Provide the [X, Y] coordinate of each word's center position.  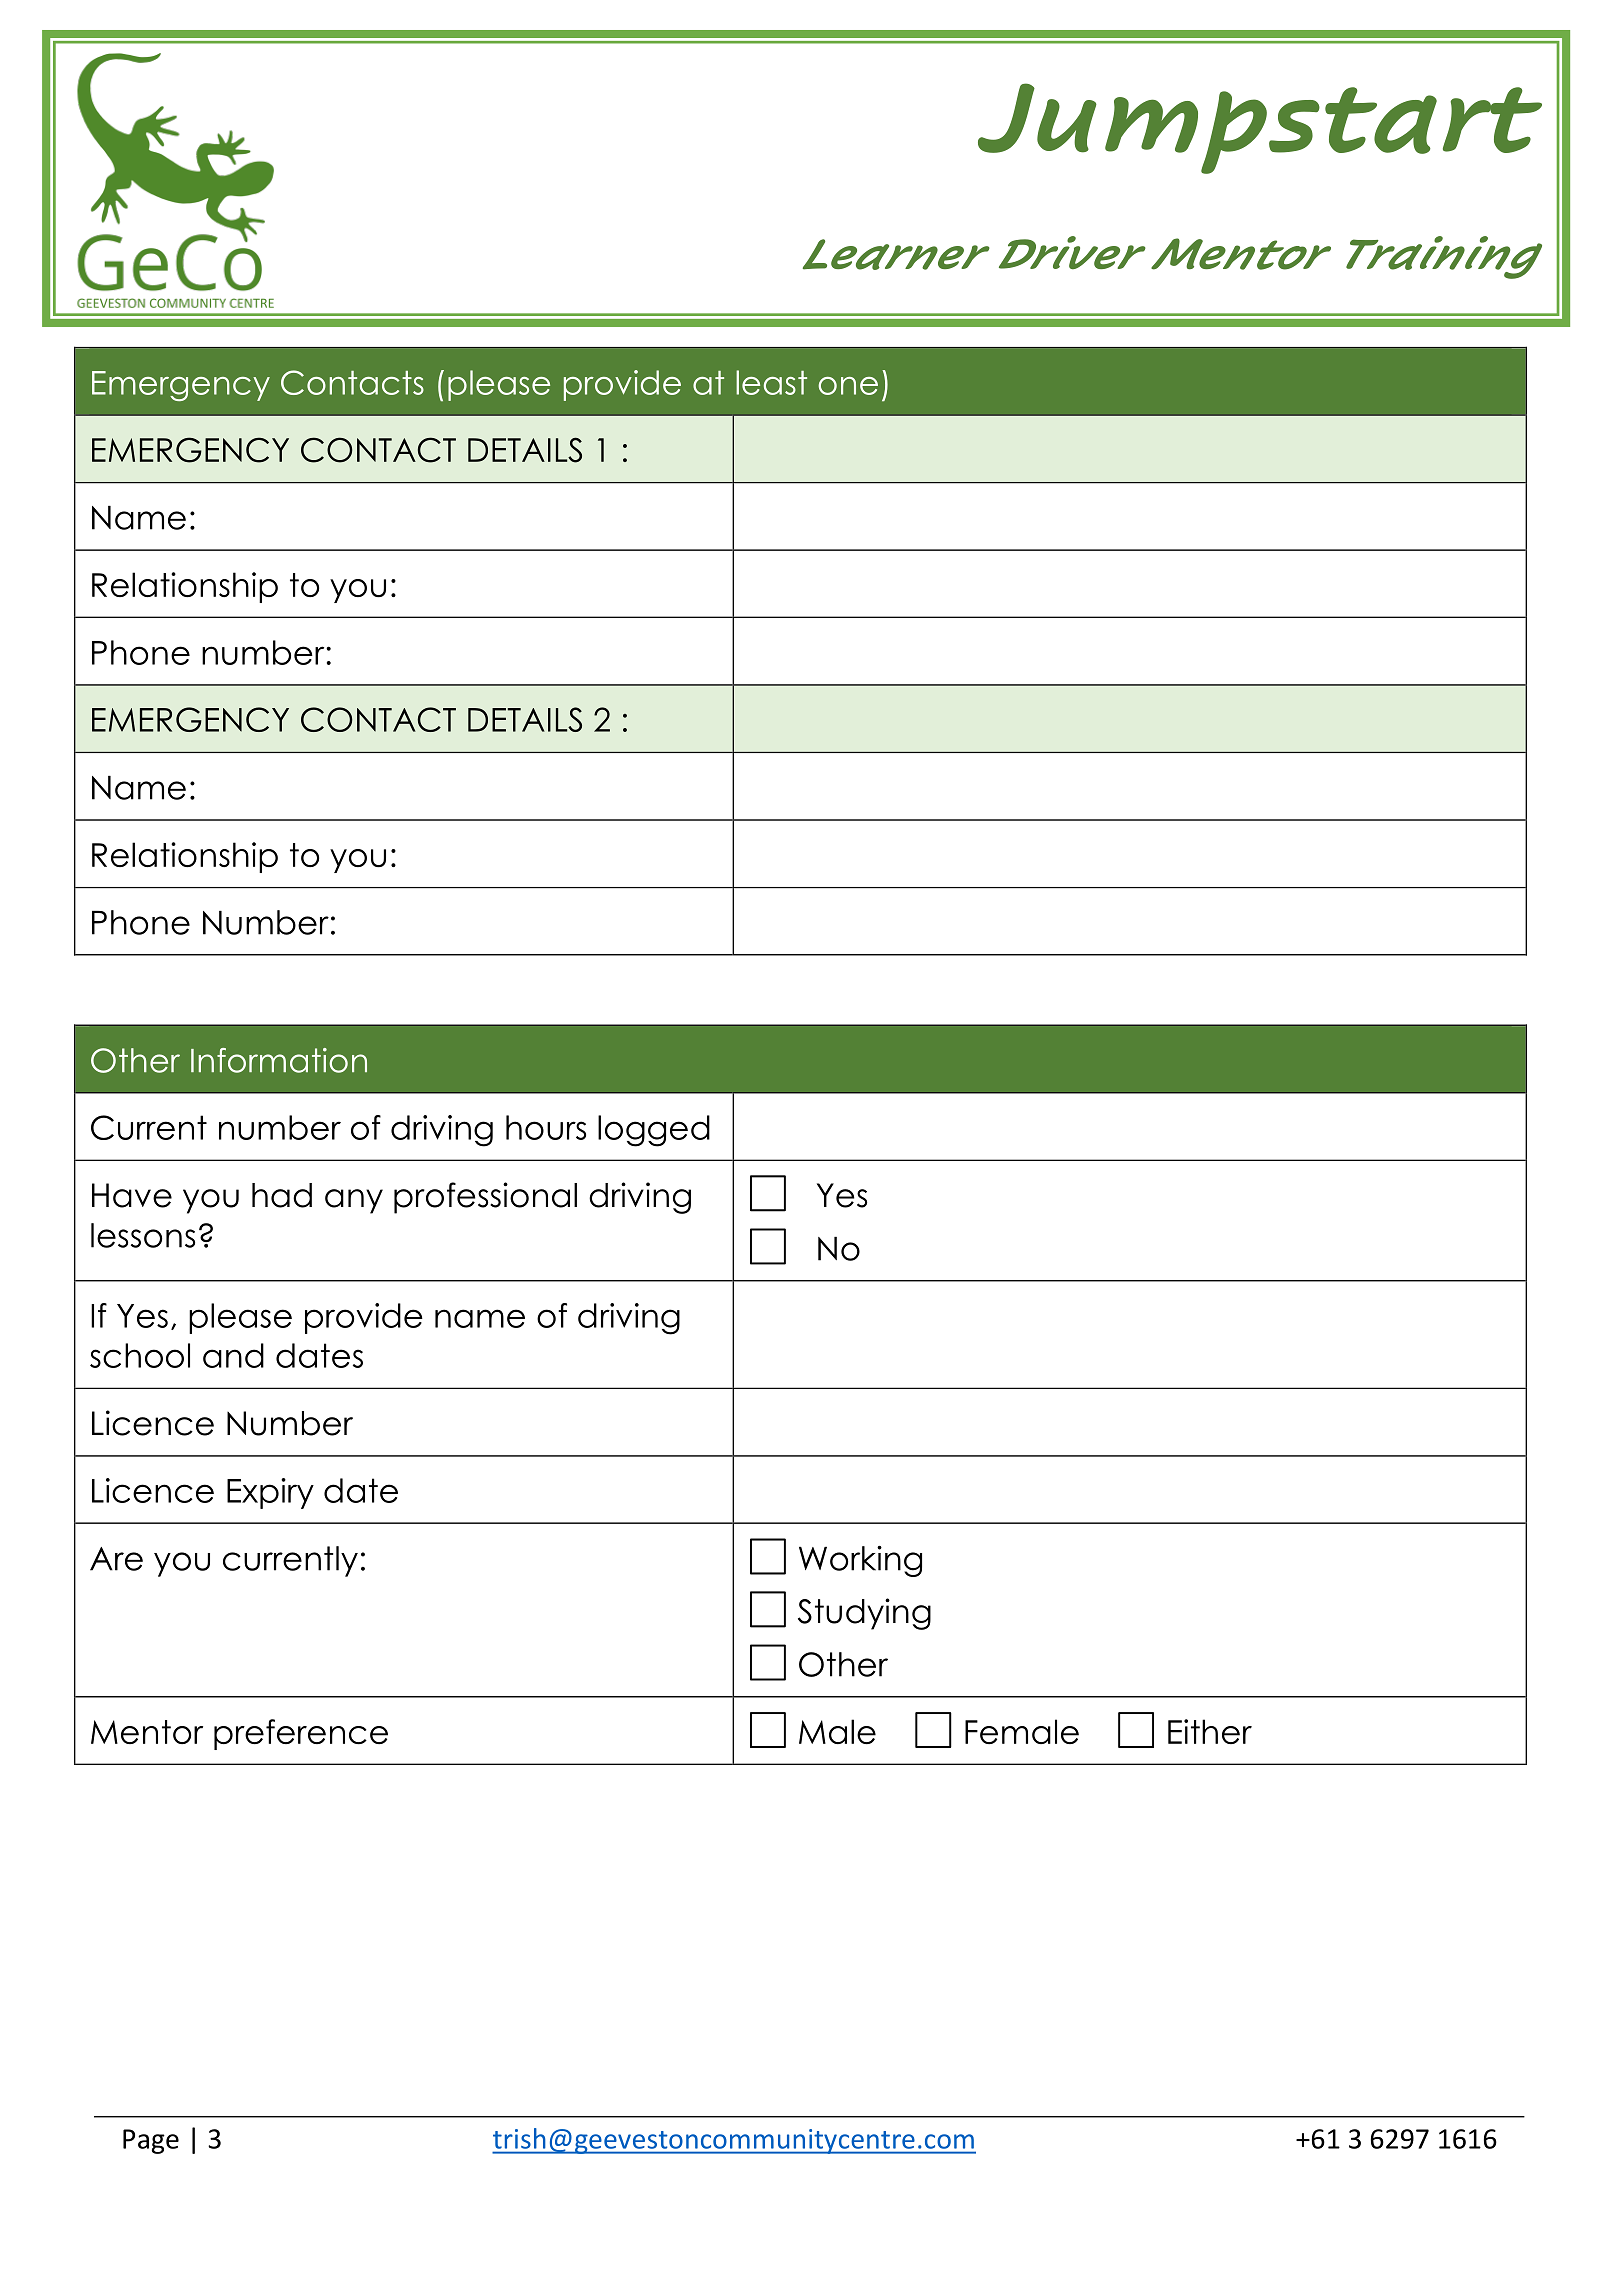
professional [485, 1198]
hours [546, 1127]
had [282, 1195]
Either [1210, 1731]
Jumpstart [1260, 128]
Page [151, 2141]
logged [654, 1131]
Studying [864, 1614]
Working [860, 1561]
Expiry [270, 1493]
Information [279, 1060]
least [771, 382]
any [354, 1201]
